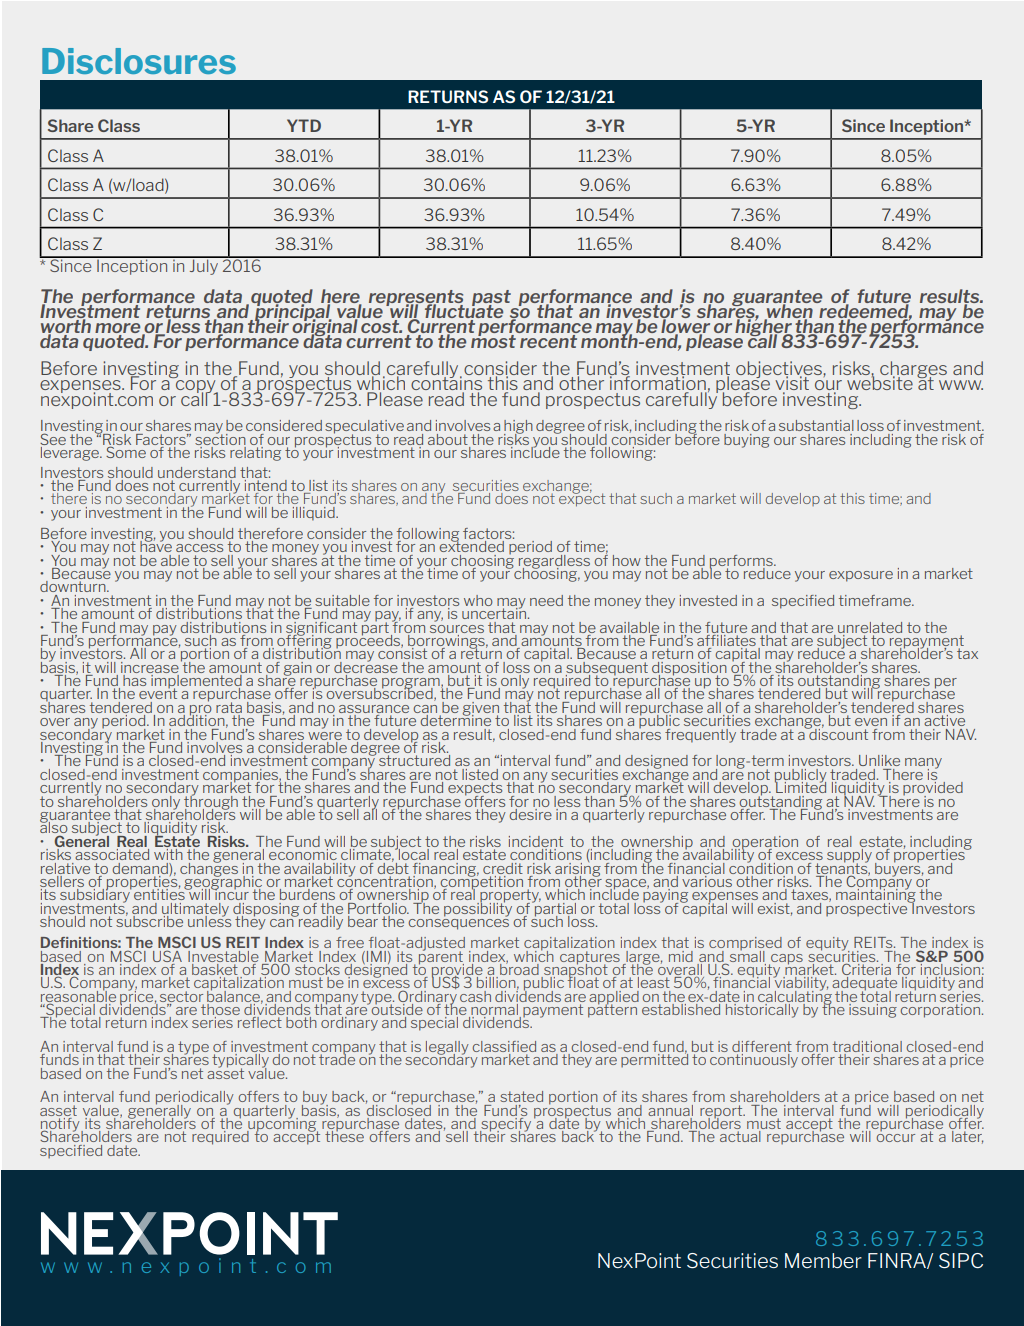 Image resolution: width=1024 pixels, height=1326 pixels. I want to click on Disclosures, so click(139, 61).
